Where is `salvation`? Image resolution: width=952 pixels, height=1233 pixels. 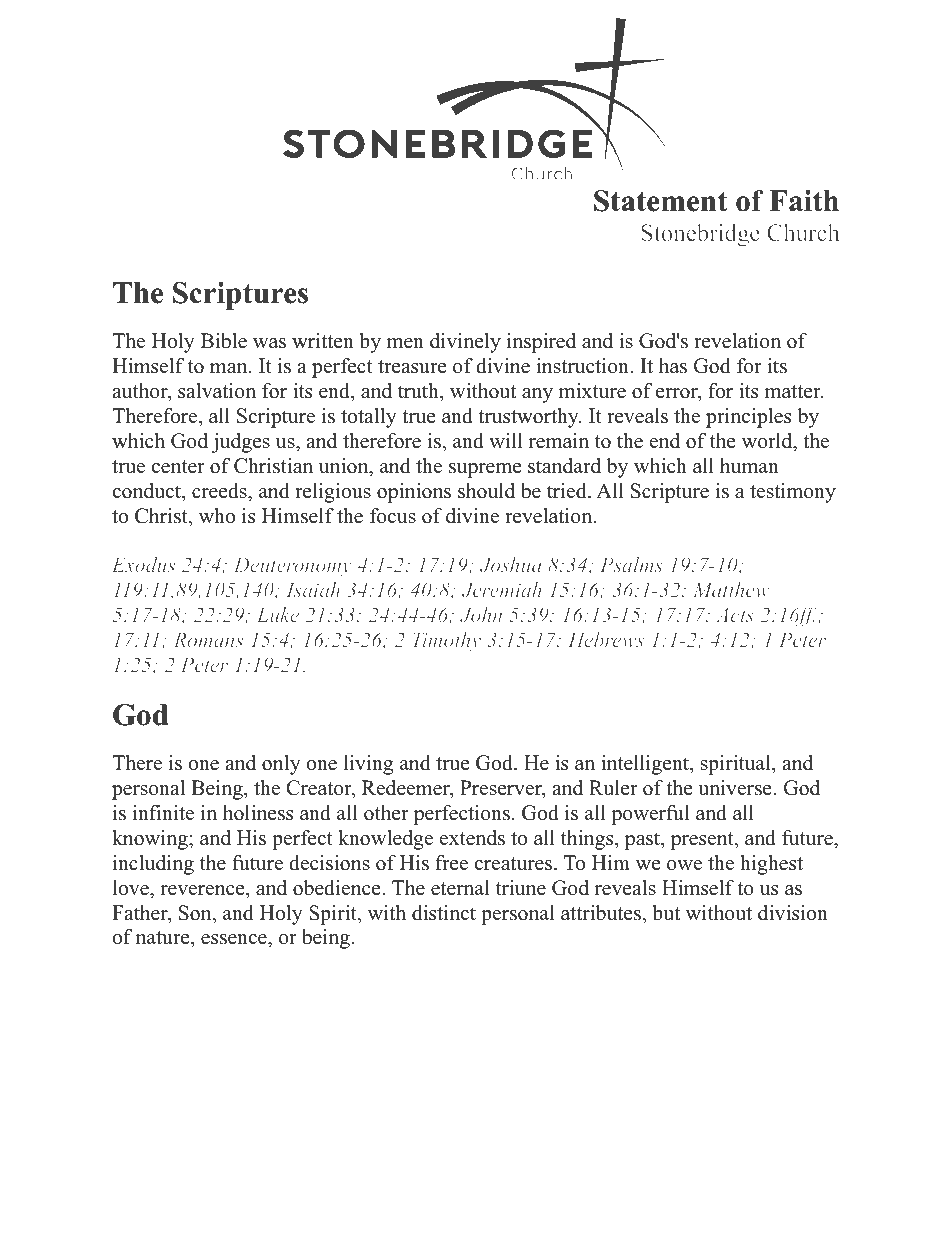
salvation is located at coordinates (217, 391).
